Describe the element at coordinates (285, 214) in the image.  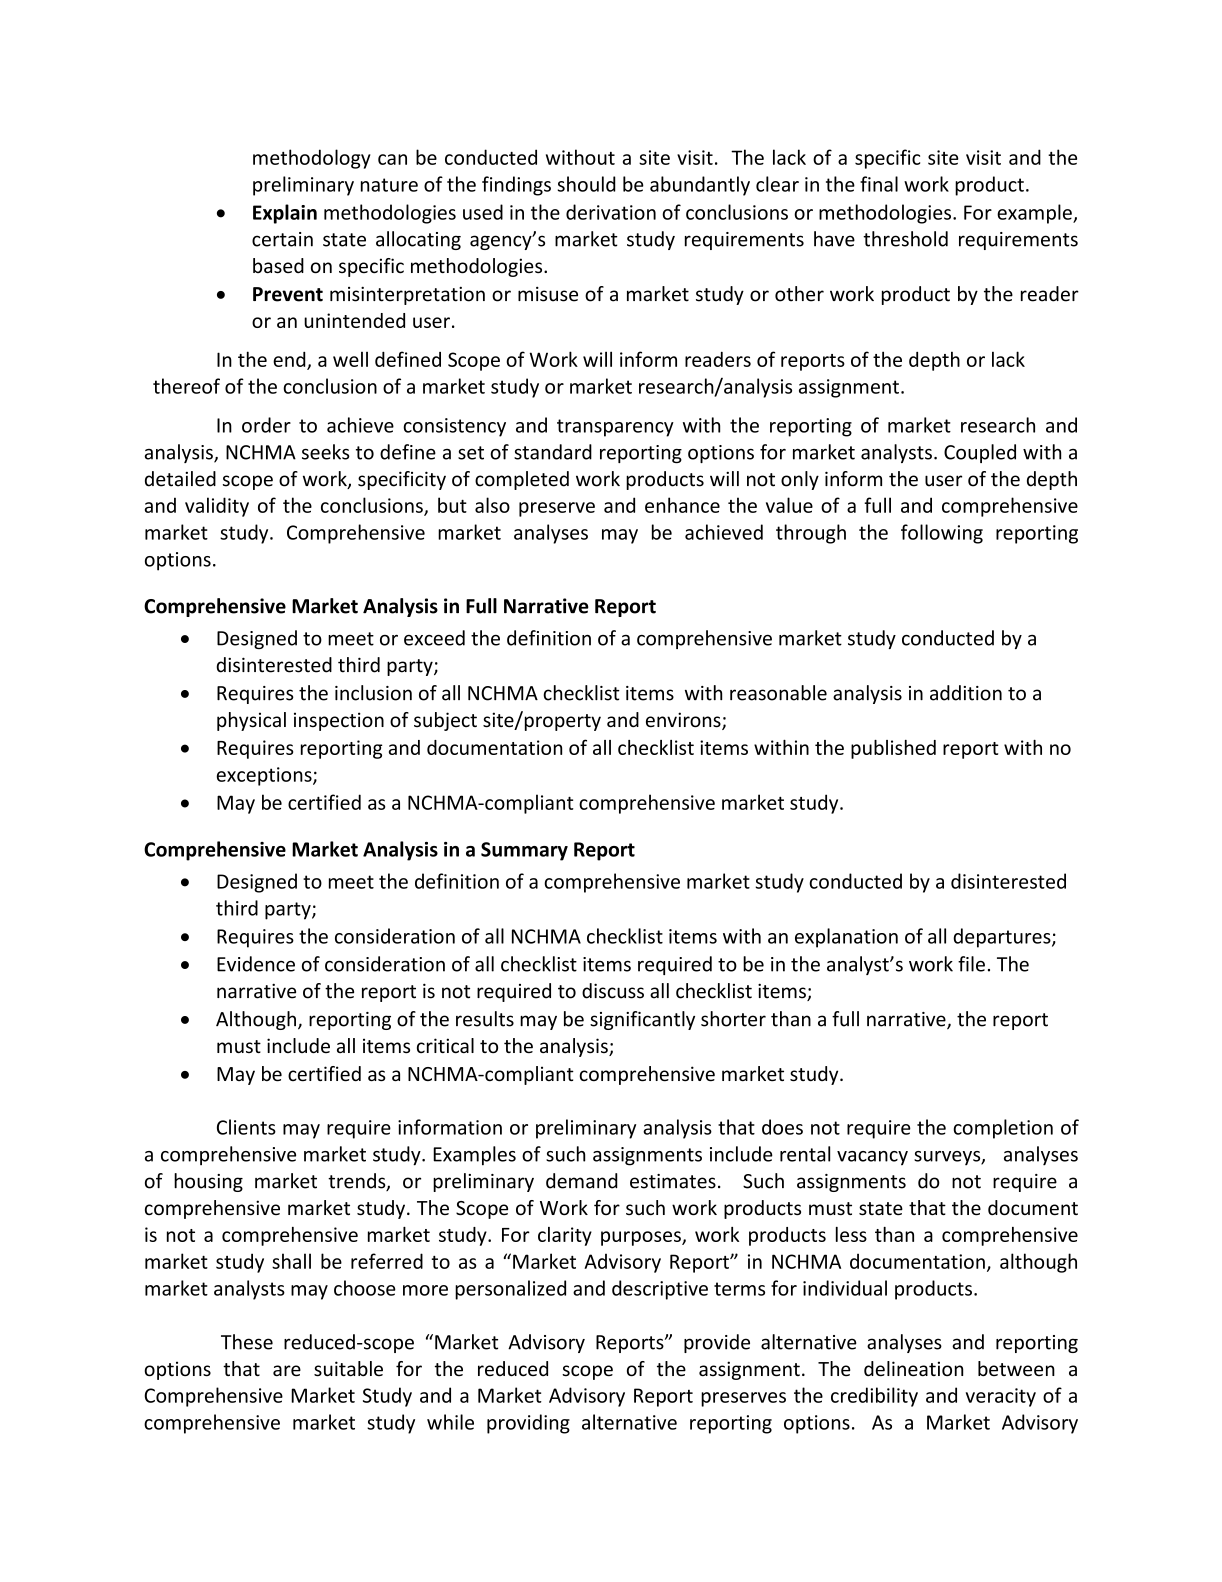
I see `Explain` at that location.
